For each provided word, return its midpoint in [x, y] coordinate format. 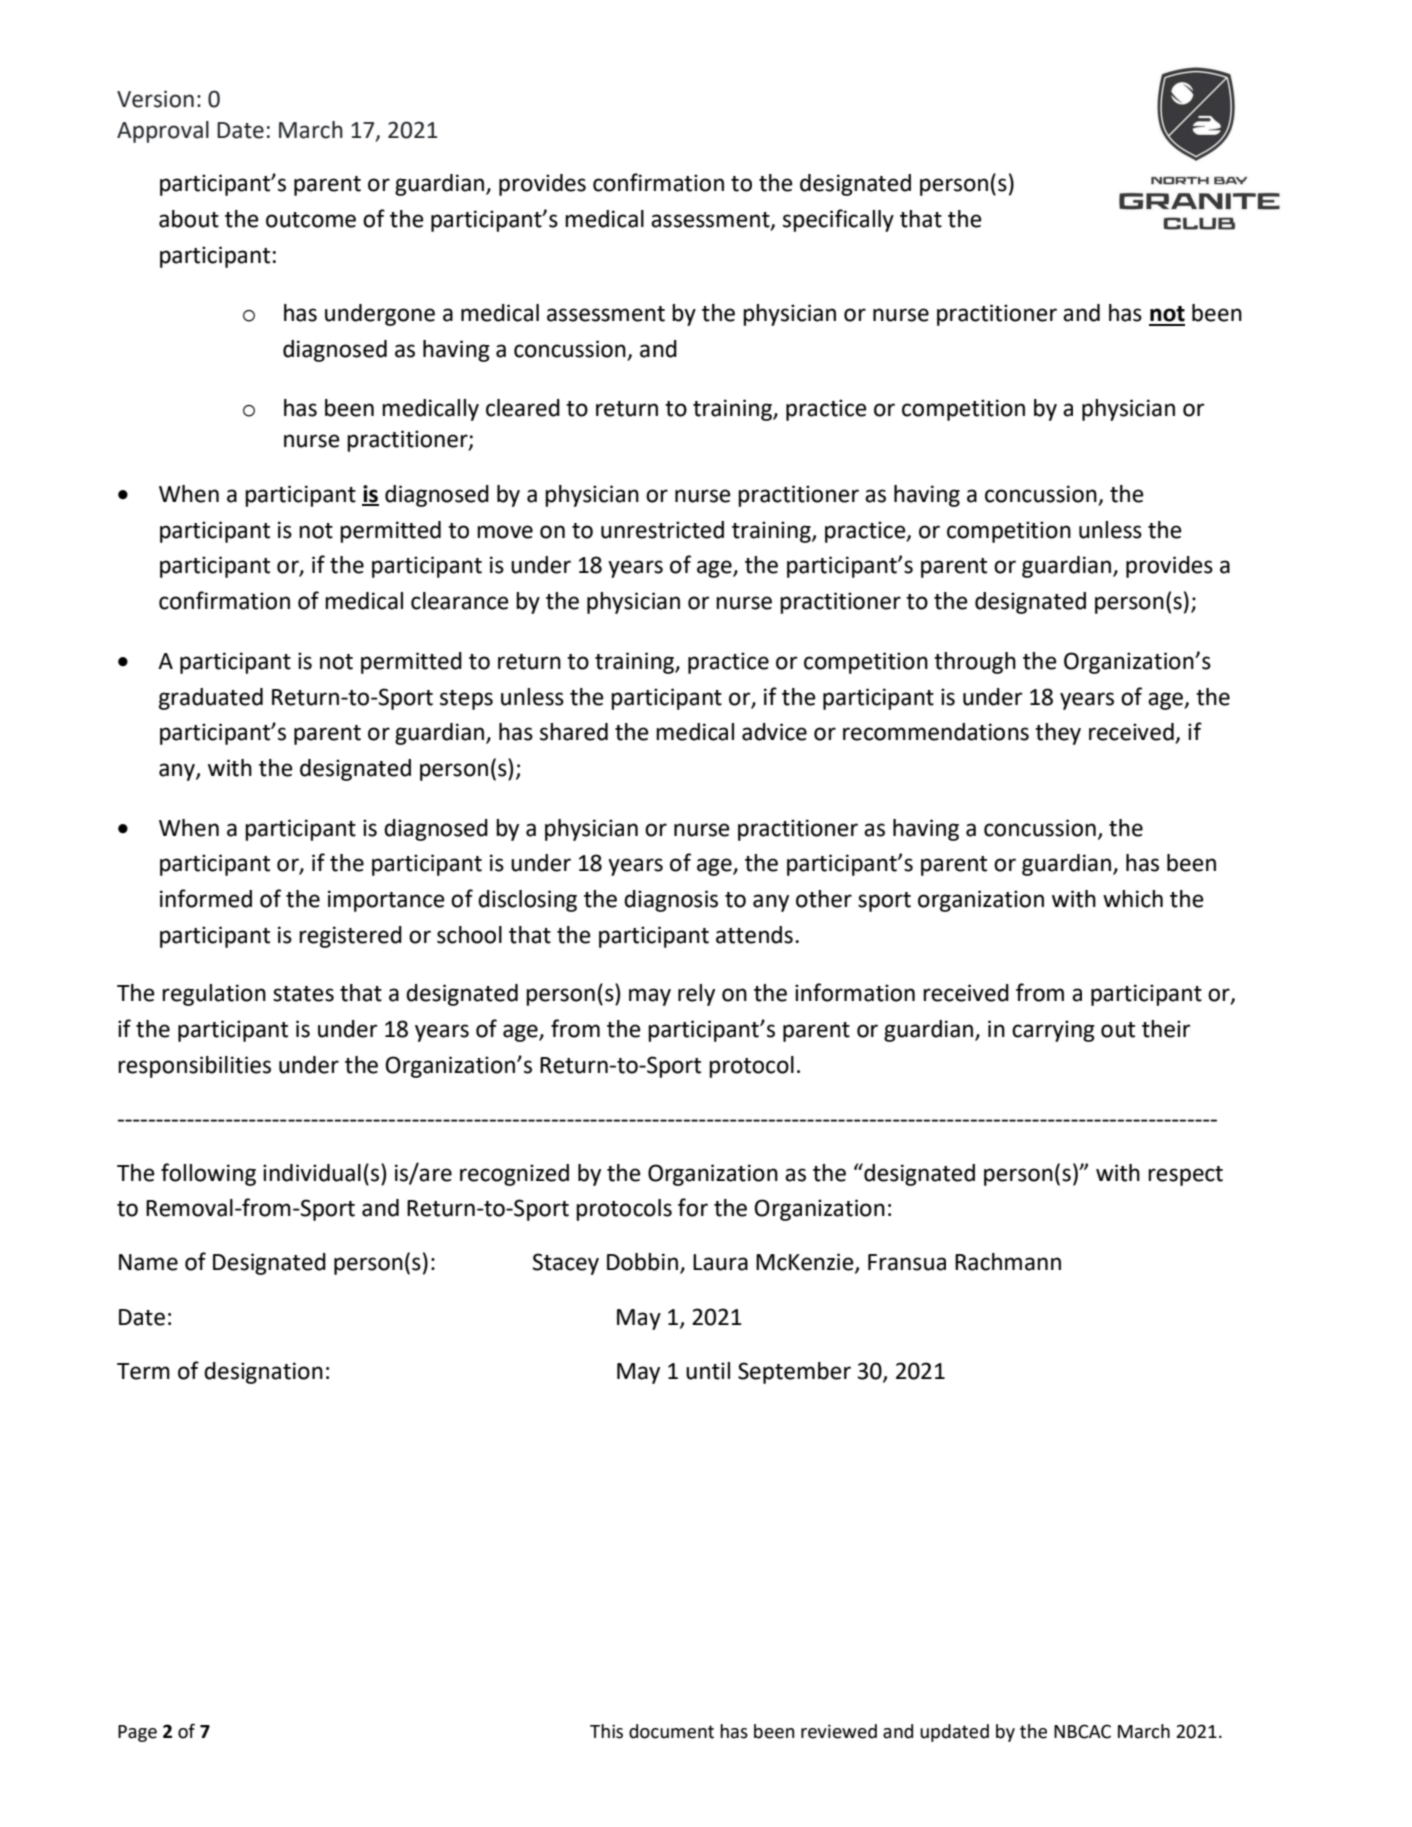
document [671, 1731]
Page [137, 1733]
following [208, 1174]
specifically [838, 220]
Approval [163, 132]
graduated [211, 699]
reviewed [839, 1731]
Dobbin [642, 1262]
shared [574, 732]
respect [1185, 1176]
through [975, 663]
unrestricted [662, 530]
